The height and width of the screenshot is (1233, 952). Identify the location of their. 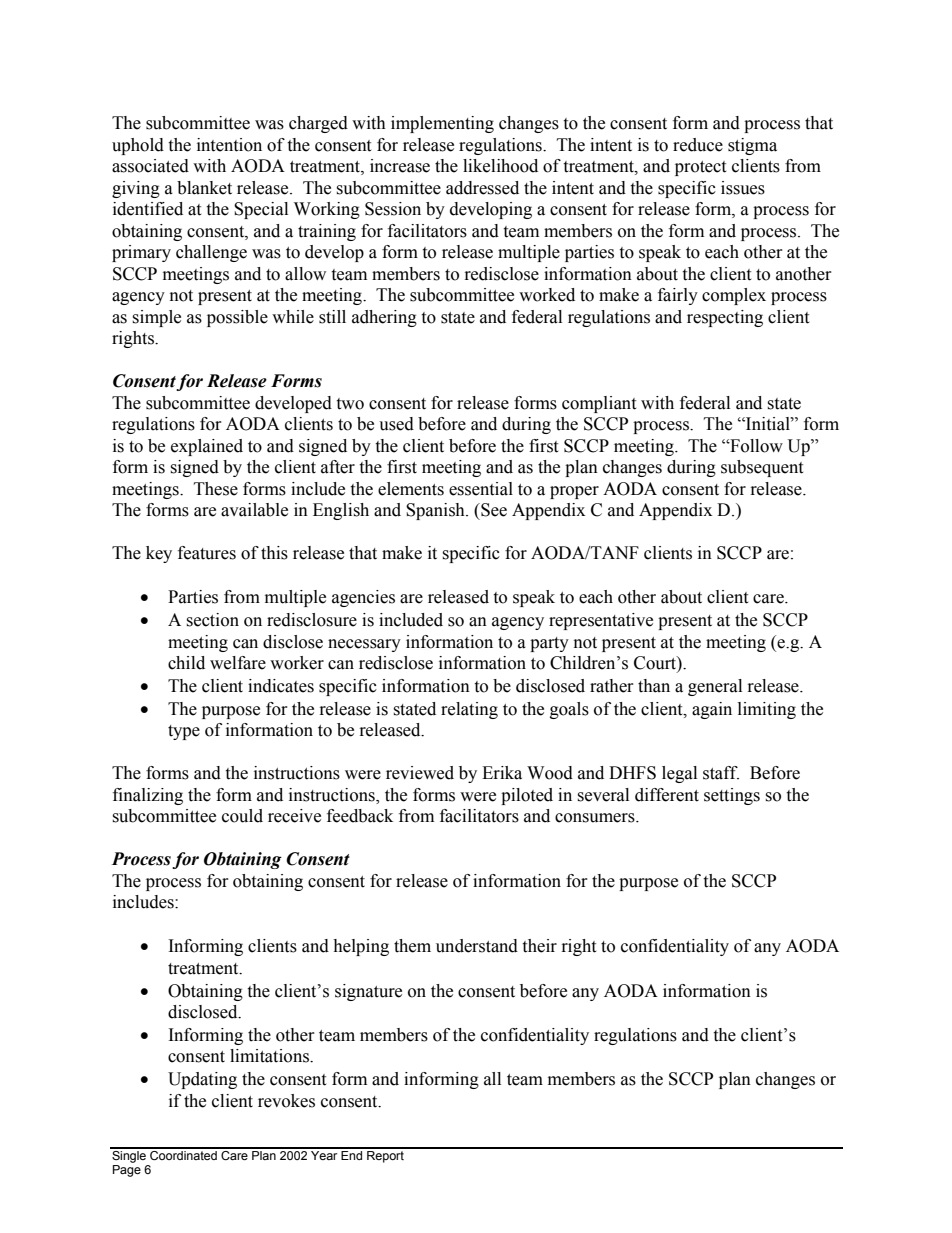
(539, 946).
